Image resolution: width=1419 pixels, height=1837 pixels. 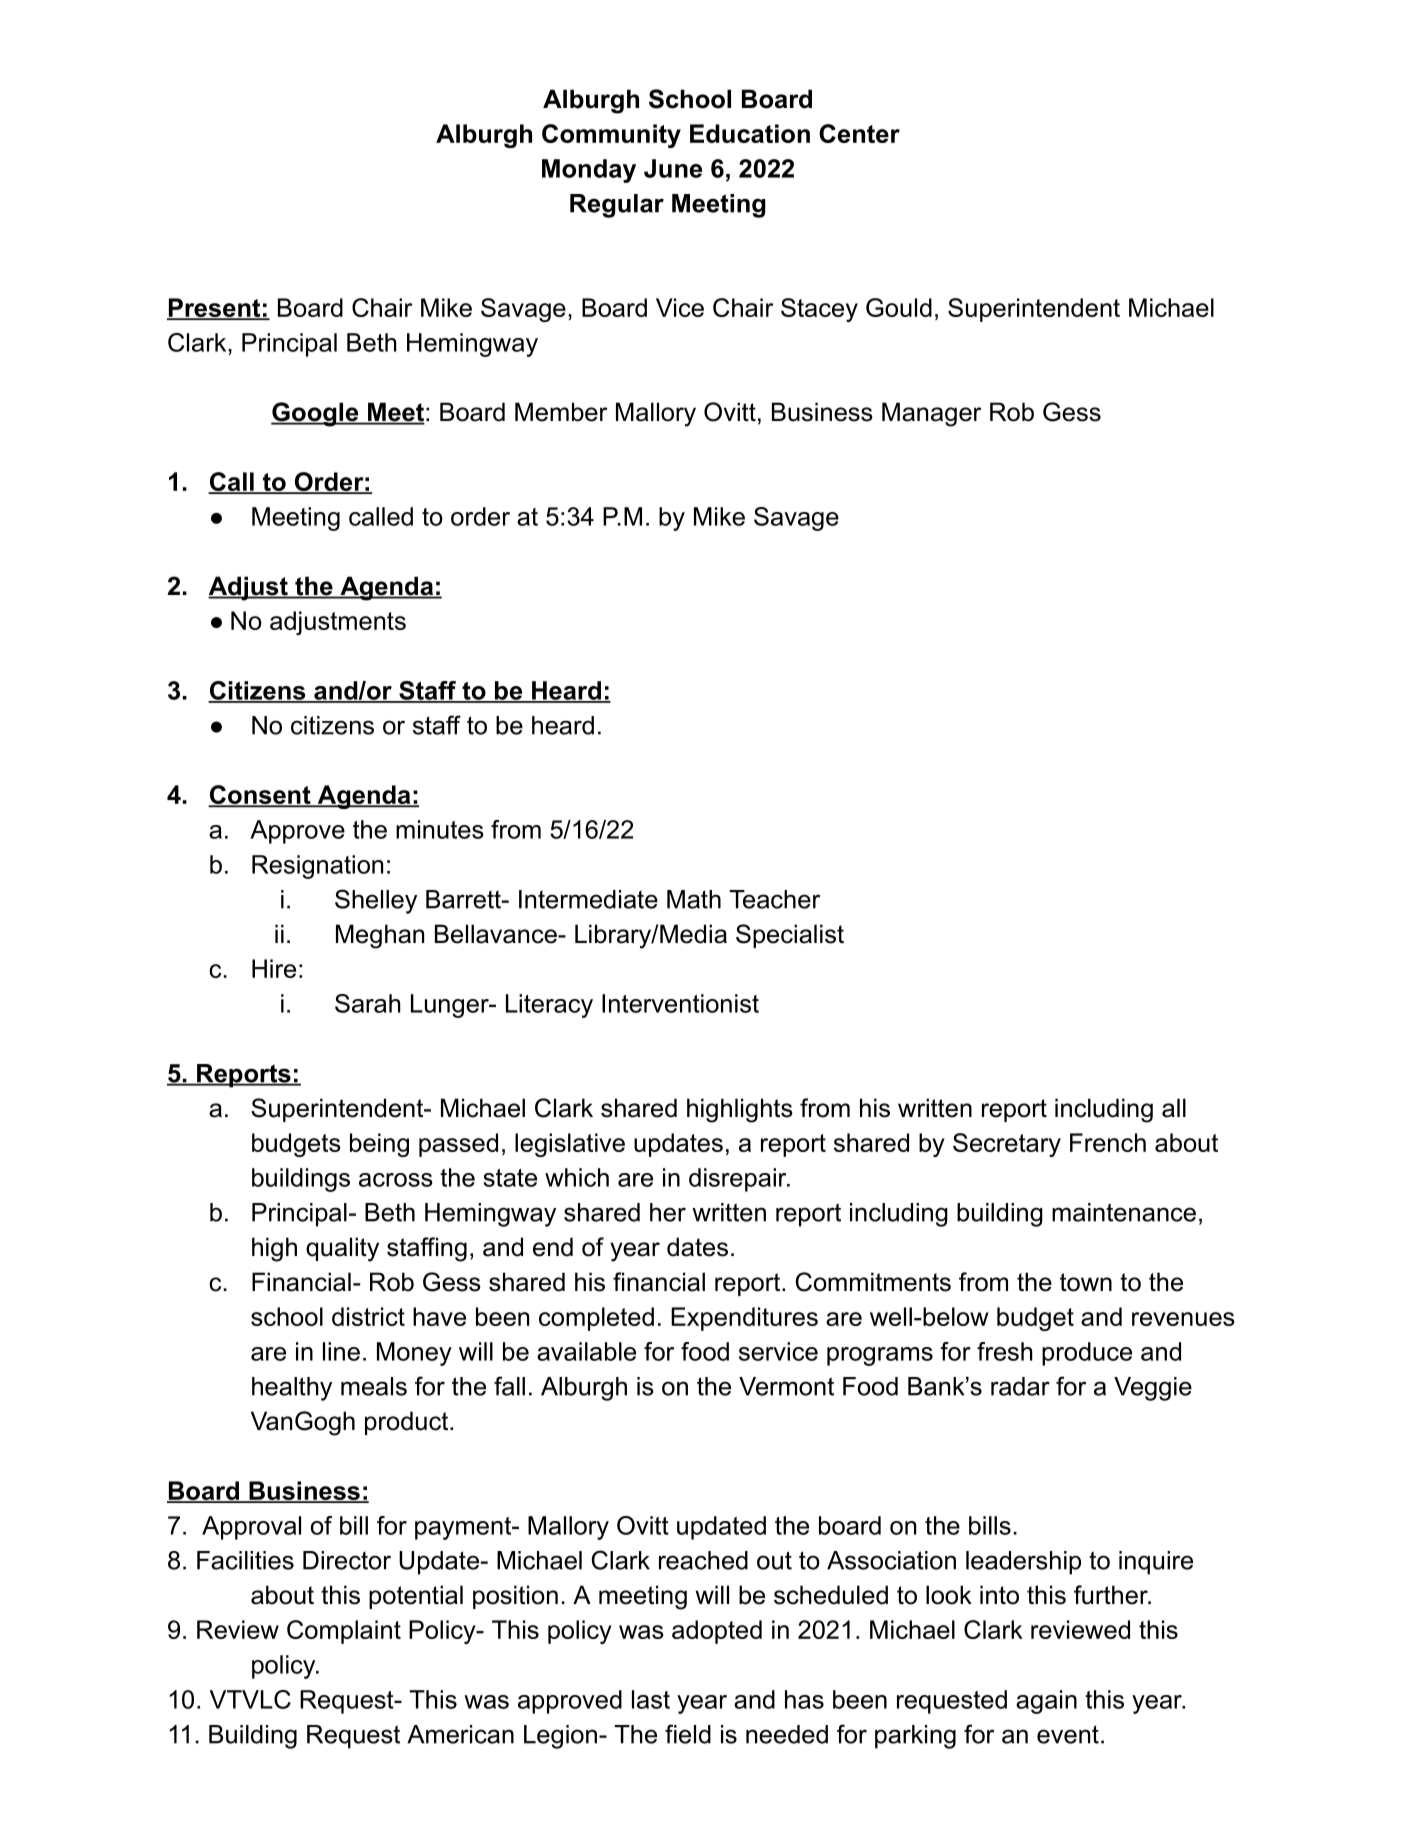 What do you see at coordinates (859, 133) in the page?
I see `Center` at bounding box center [859, 133].
